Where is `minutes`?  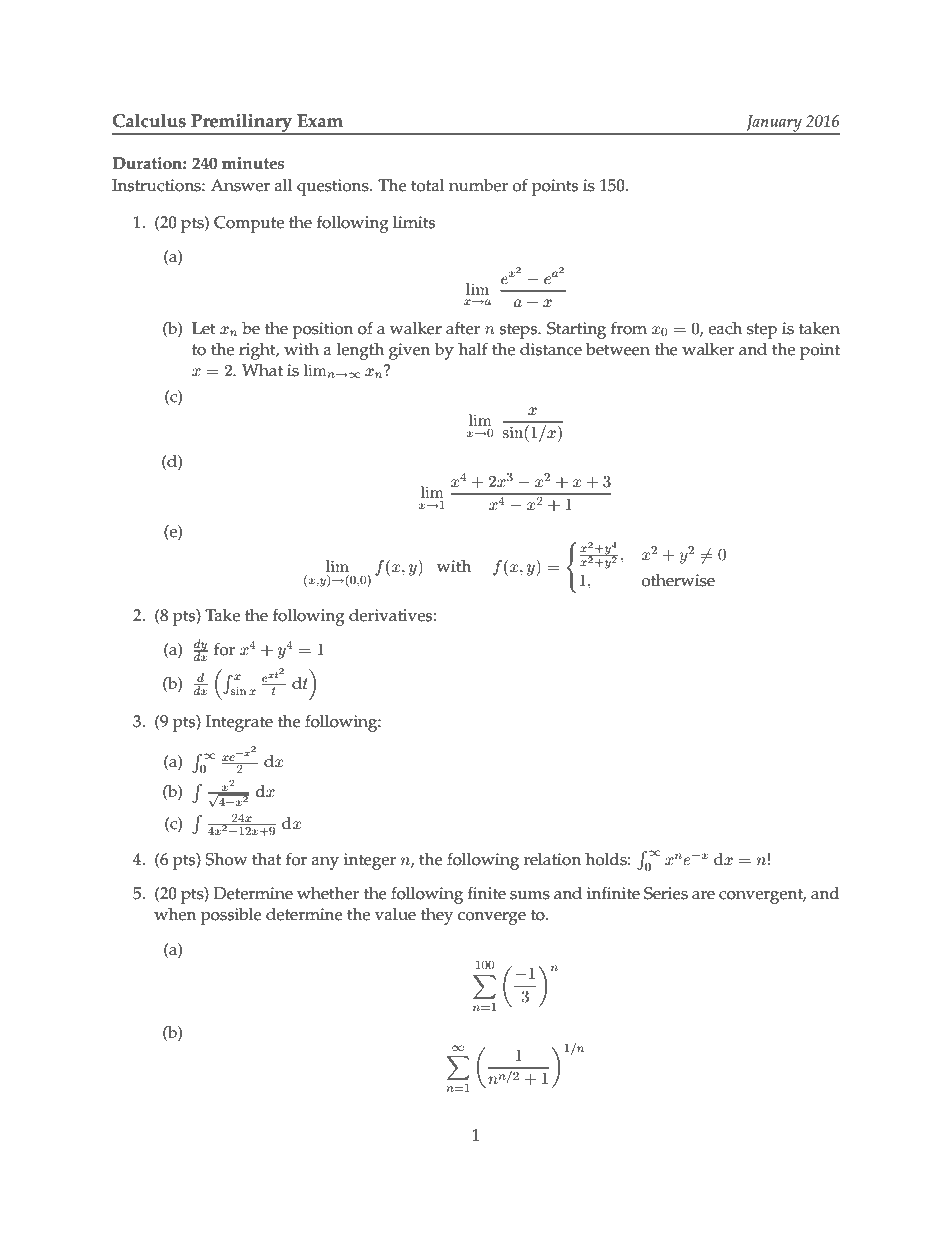
minutes is located at coordinates (253, 163).
